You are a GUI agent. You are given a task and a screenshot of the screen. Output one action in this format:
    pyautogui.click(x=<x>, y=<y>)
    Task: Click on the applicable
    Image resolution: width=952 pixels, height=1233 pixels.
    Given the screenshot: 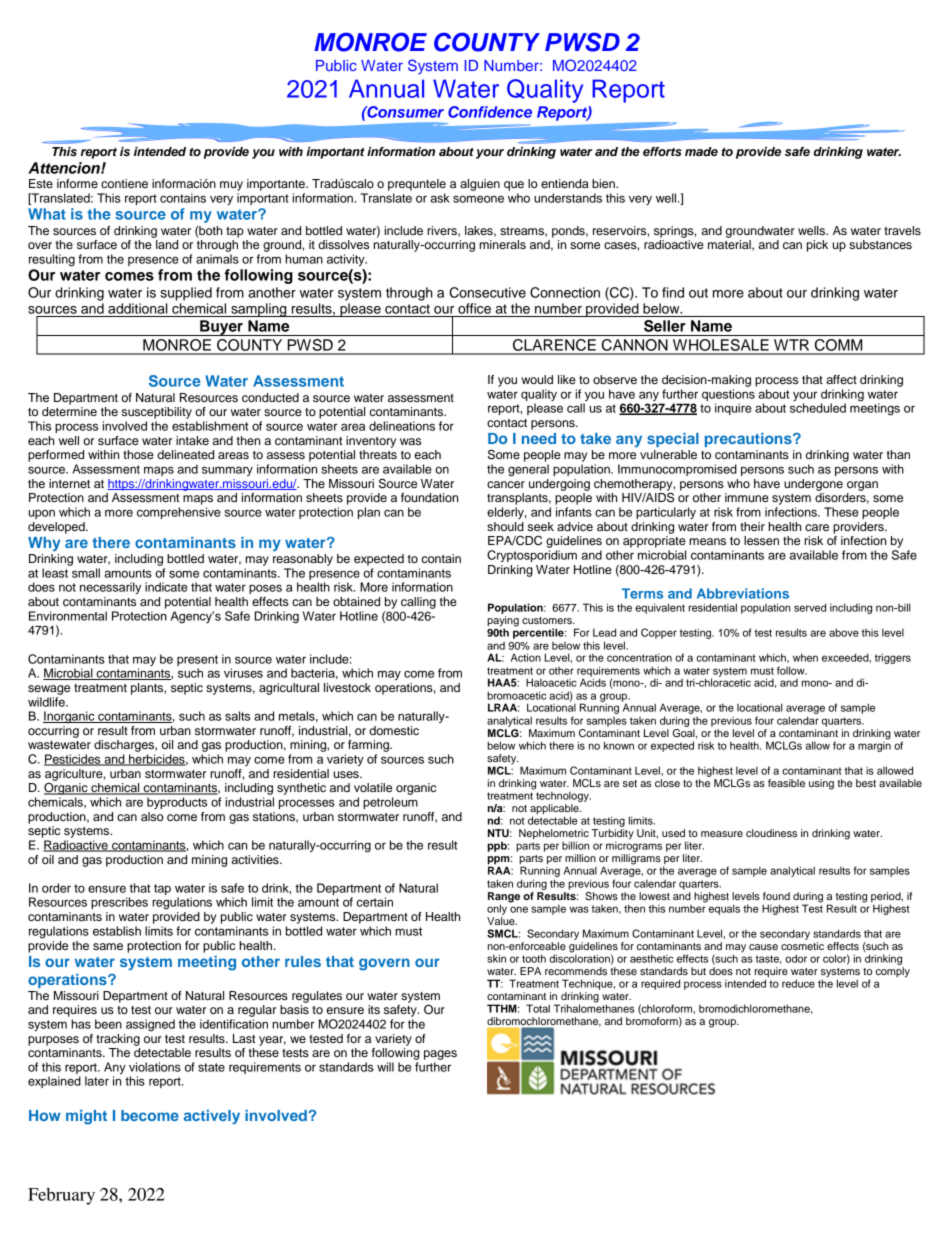 What is the action you would take?
    pyautogui.click(x=555, y=810)
